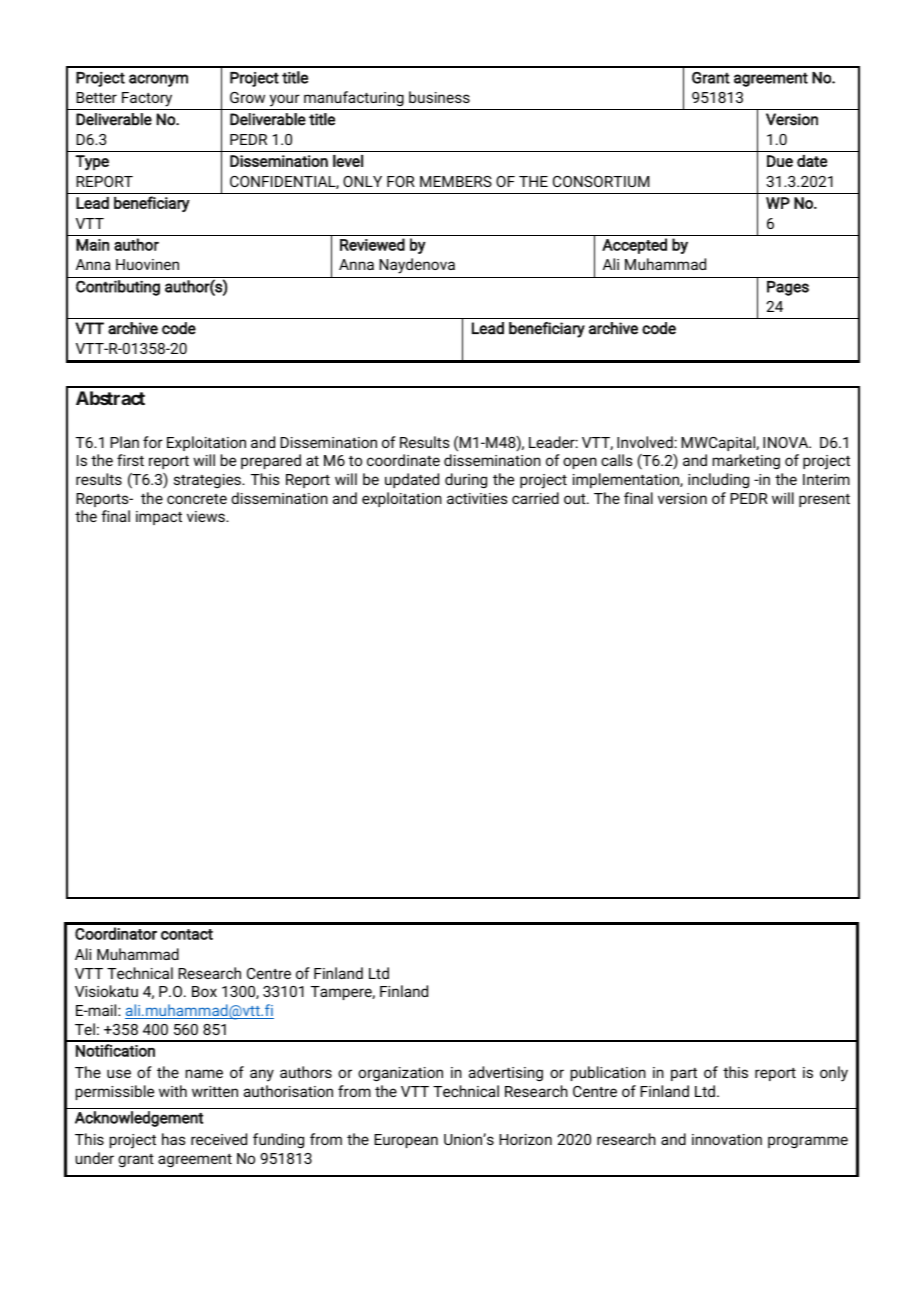  What do you see at coordinates (187, 934) in the page?
I see `contact` at bounding box center [187, 934].
